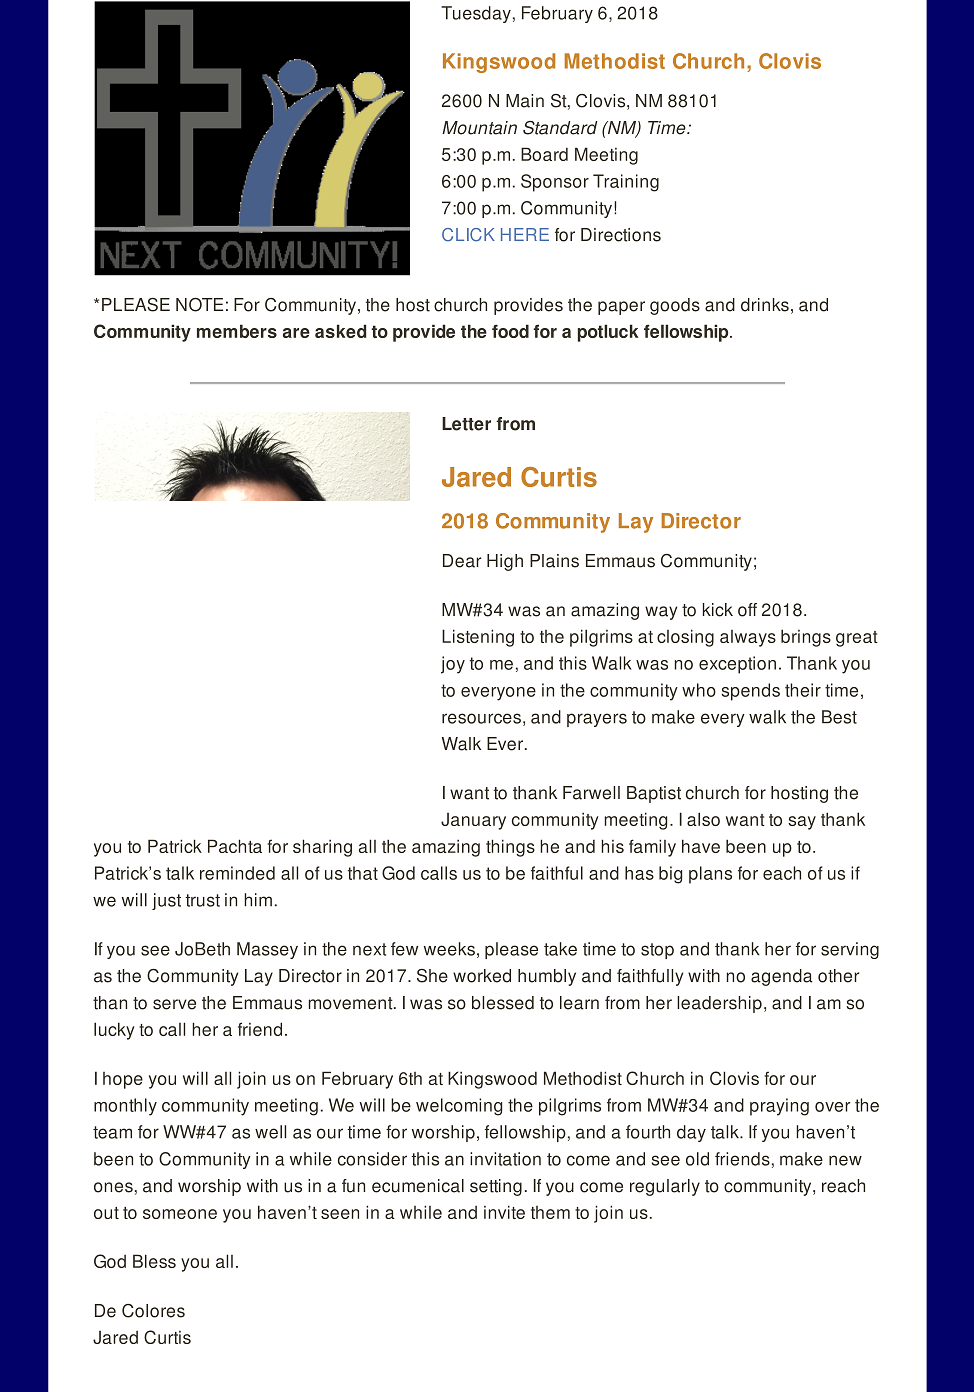 The height and width of the screenshot is (1392, 974). Describe the element at coordinates (737, 665) in the screenshot. I see `exception` at that location.
